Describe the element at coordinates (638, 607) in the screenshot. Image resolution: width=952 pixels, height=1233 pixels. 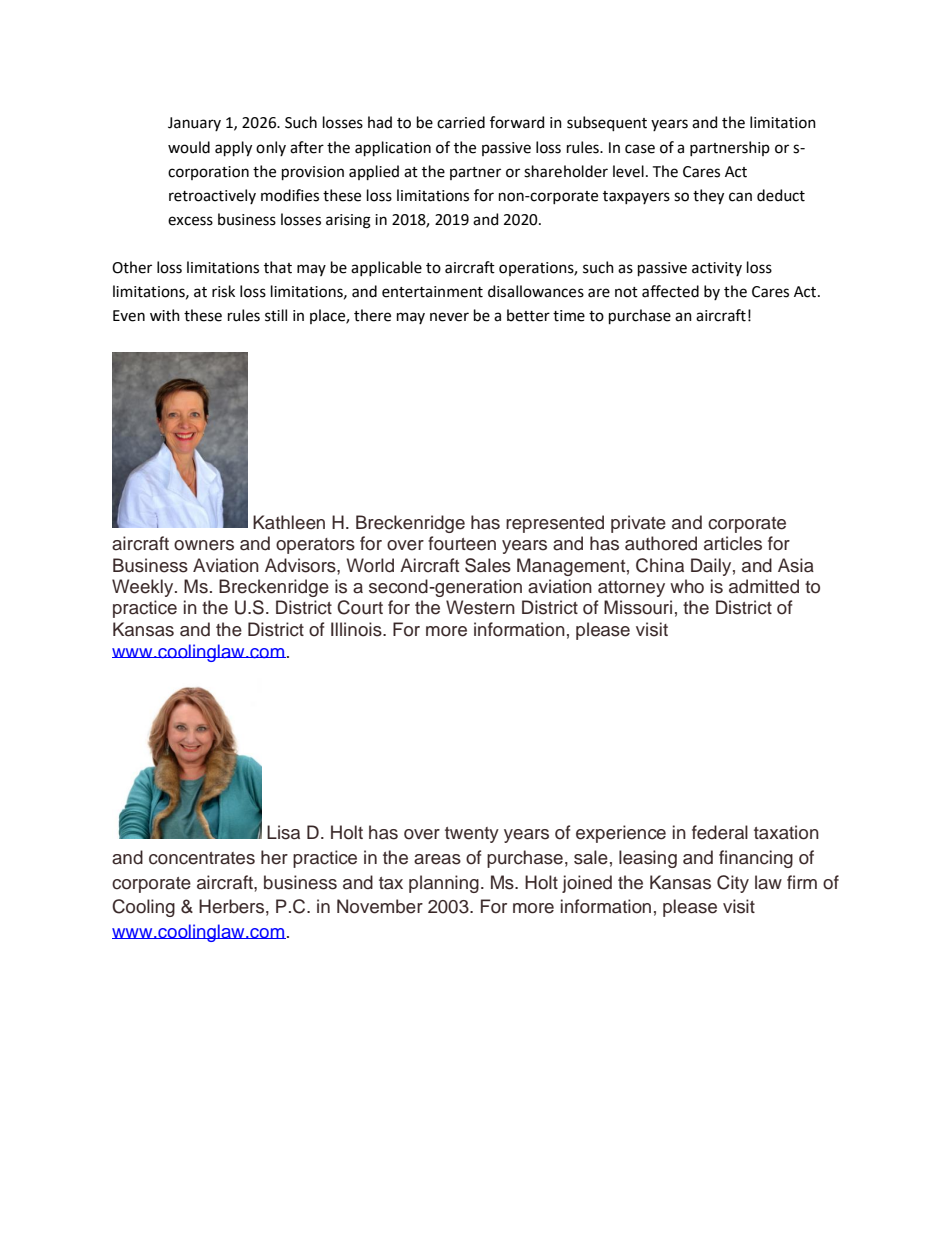
I see `Missouri` at that location.
